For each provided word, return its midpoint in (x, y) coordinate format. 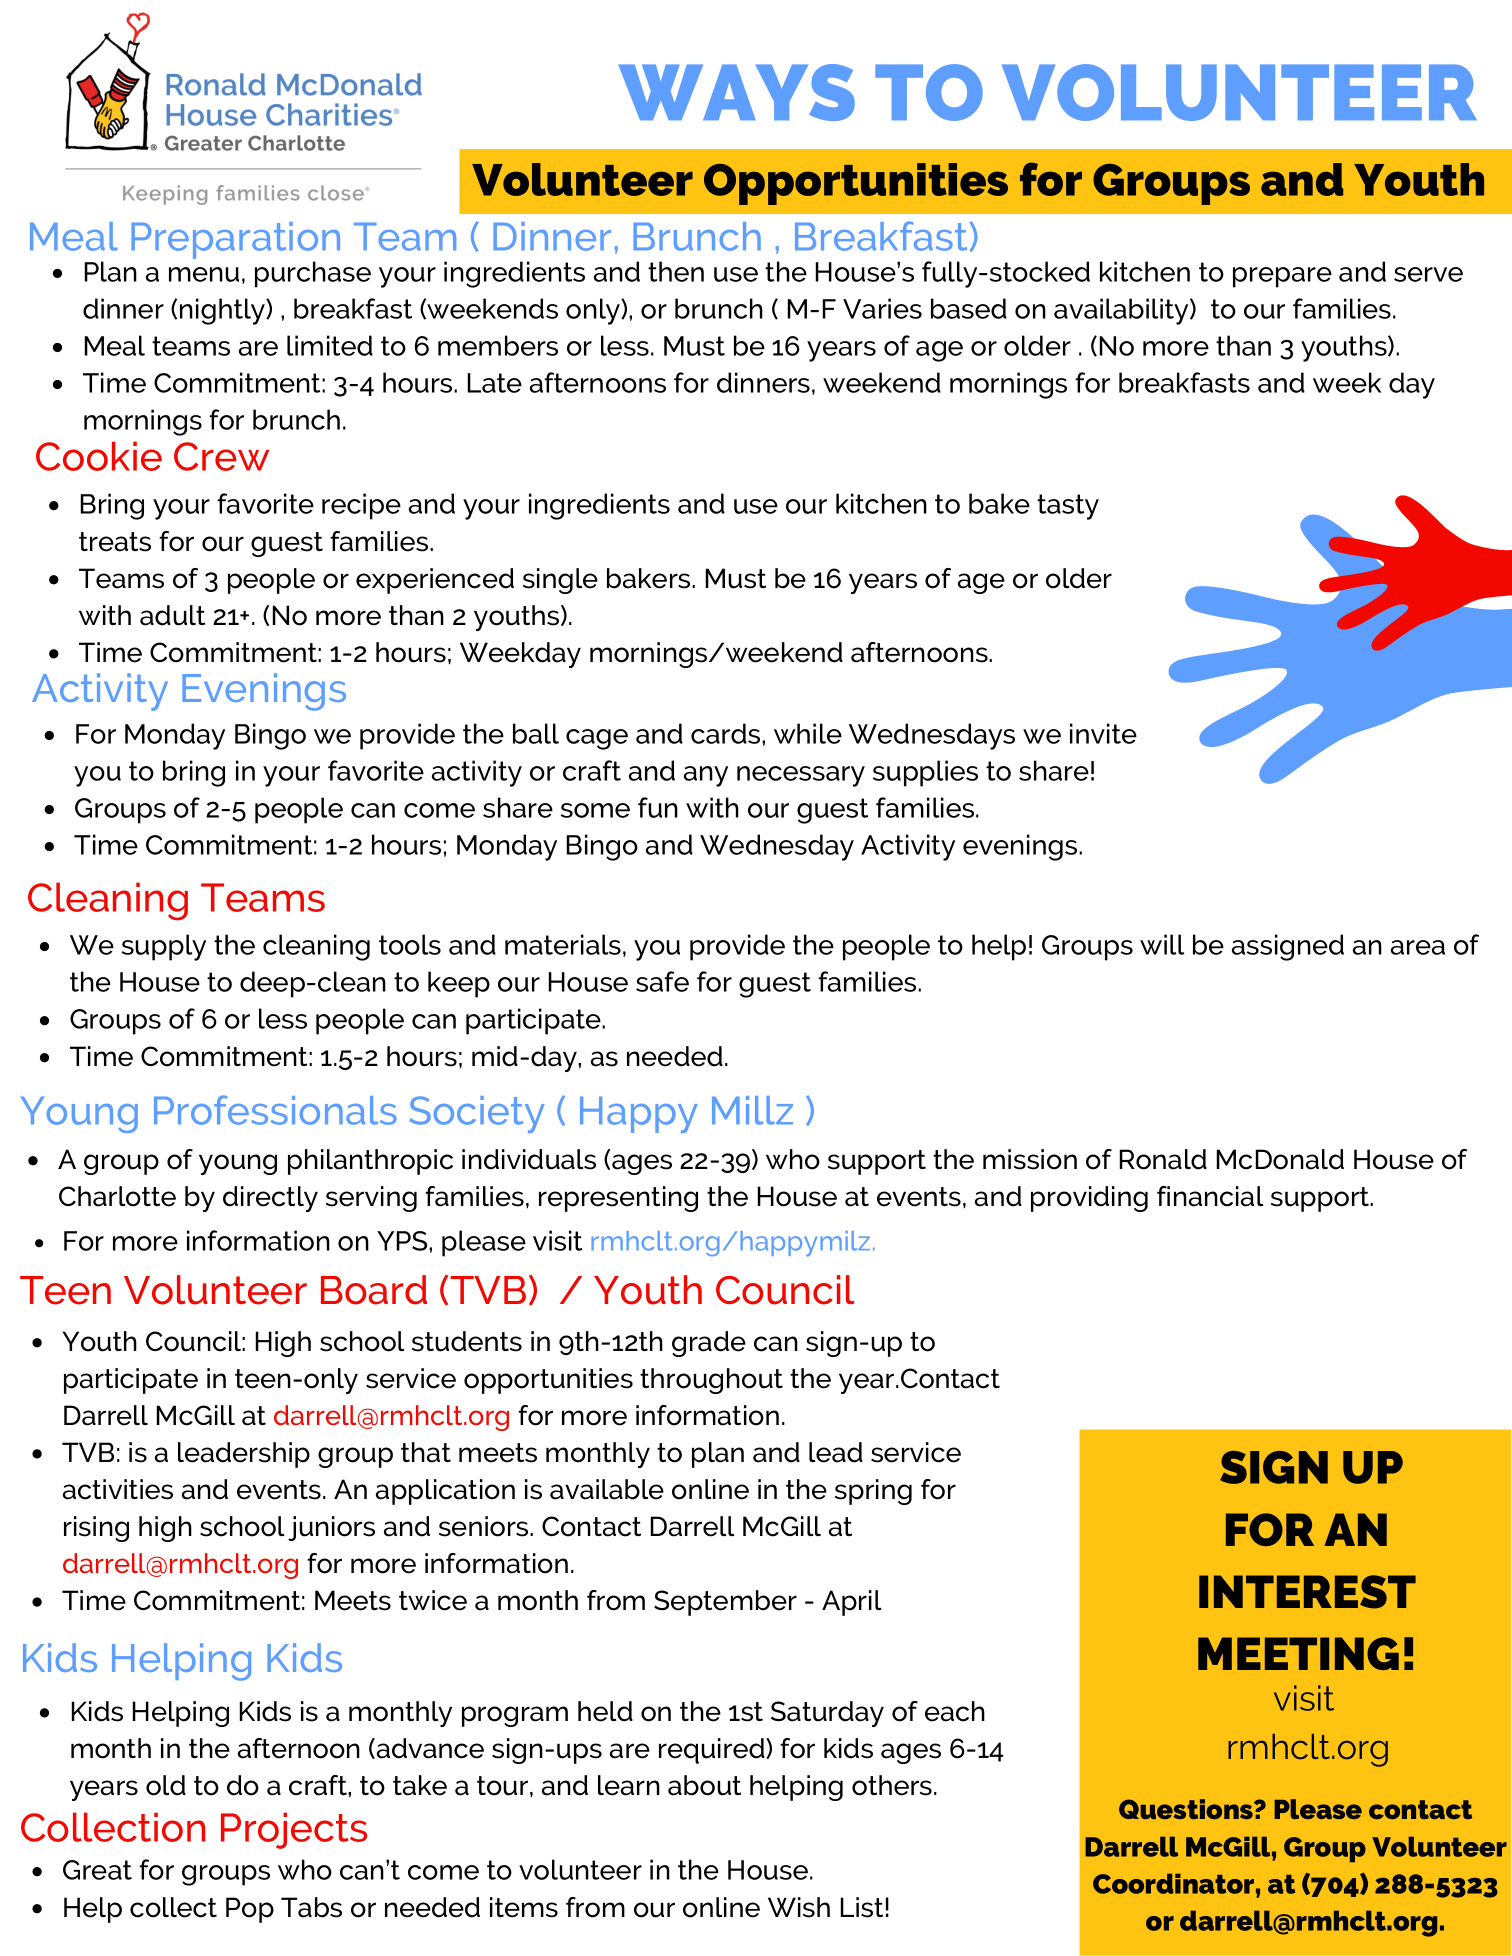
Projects (294, 1830)
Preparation (235, 242)
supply (164, 947)
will (1162, 944)
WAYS (737, 92)
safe (662, 981)
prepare (1282, 277)
